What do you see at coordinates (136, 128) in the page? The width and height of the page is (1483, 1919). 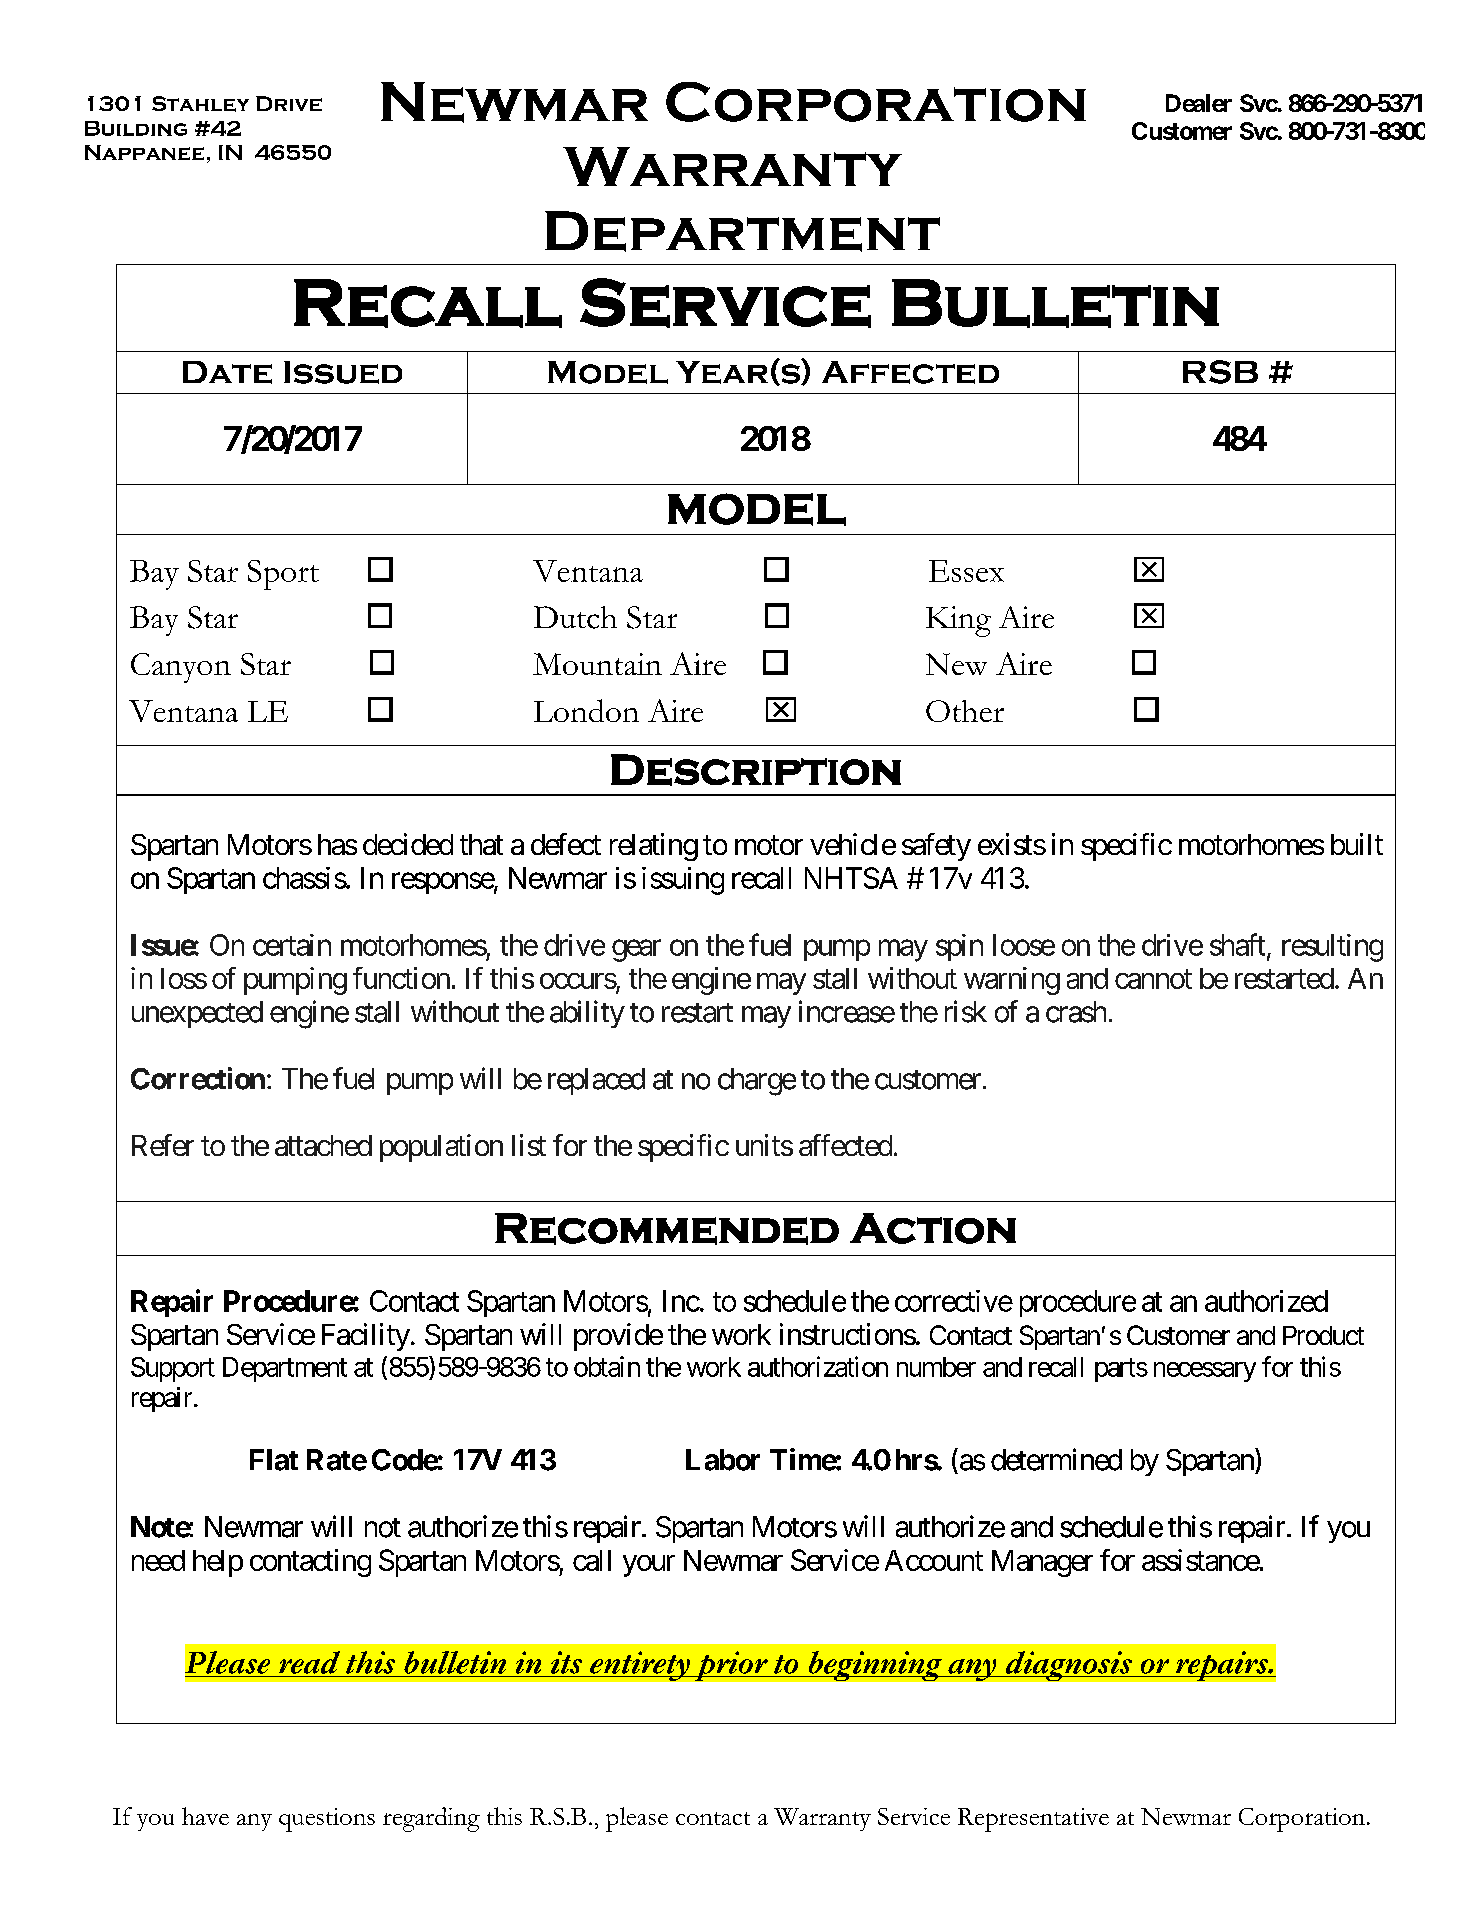 I see `Building` at bounding box center [136, 128].
